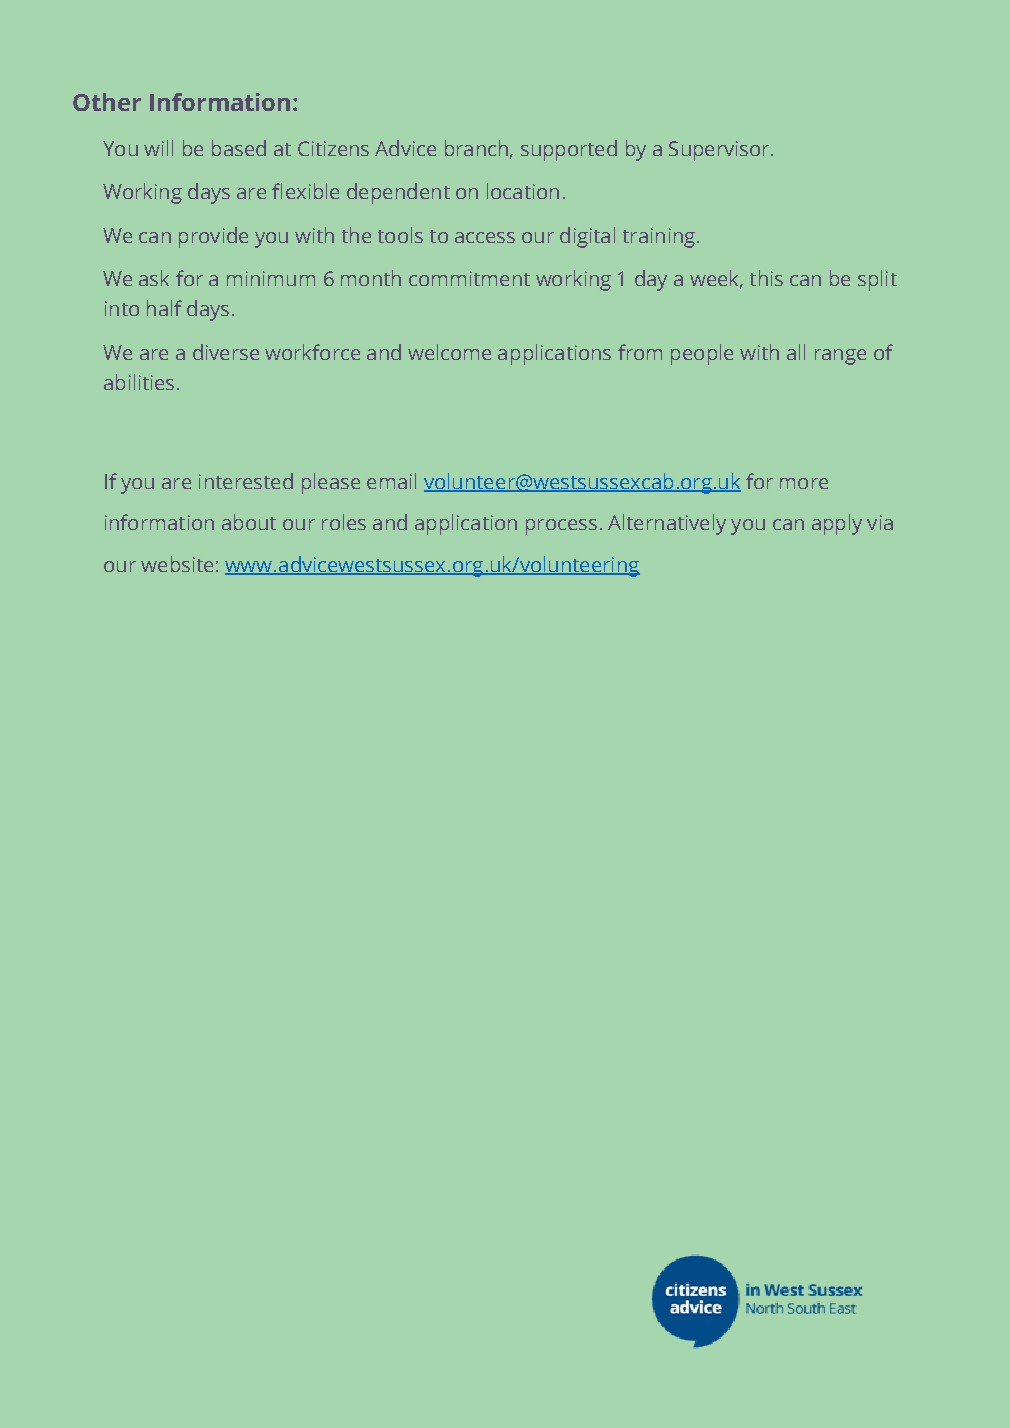  Describe the element at coordinates (837, 524) in the page. I see `apply` at that location.
